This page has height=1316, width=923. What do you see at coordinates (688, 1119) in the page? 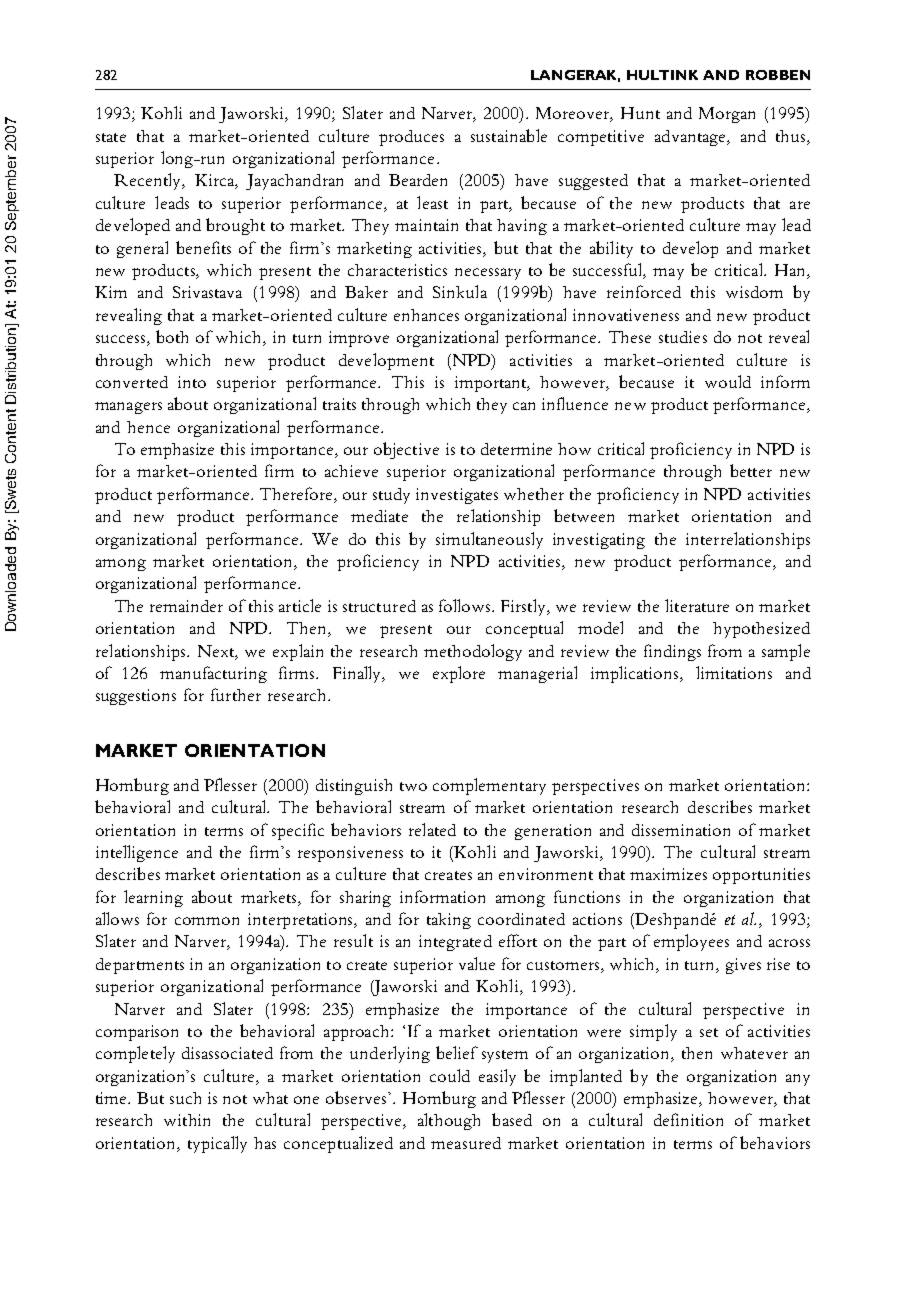
I see `definition` at bounding box center [688, 1119].
